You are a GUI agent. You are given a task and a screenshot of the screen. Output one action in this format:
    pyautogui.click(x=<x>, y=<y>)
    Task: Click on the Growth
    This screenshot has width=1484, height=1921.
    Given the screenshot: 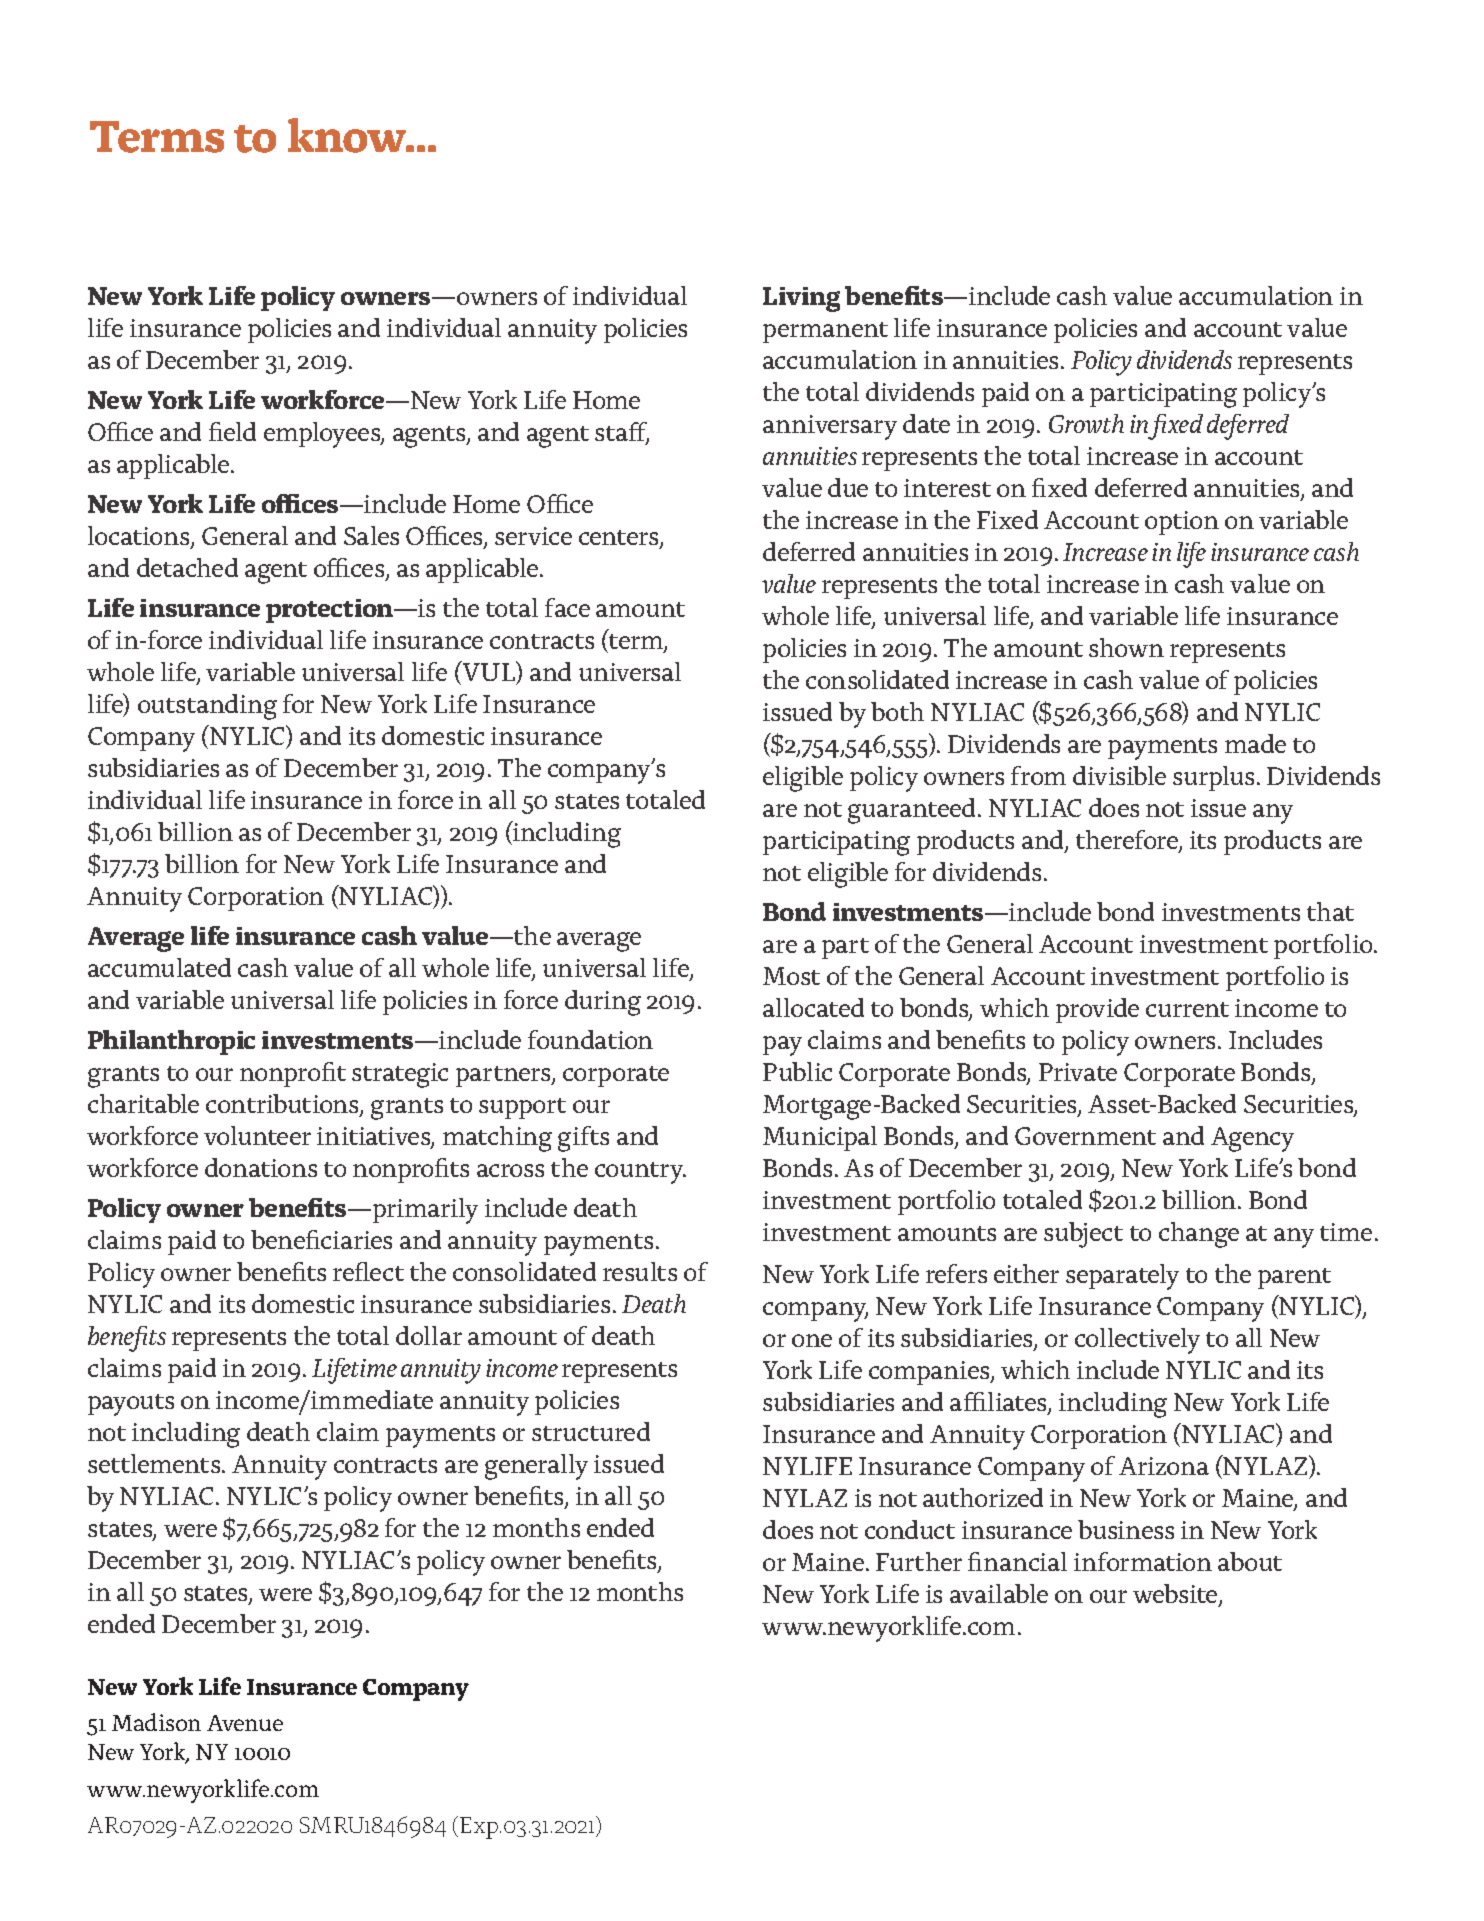 What is the action you would take?
    pyautogui.click(x=1086, y=423)
